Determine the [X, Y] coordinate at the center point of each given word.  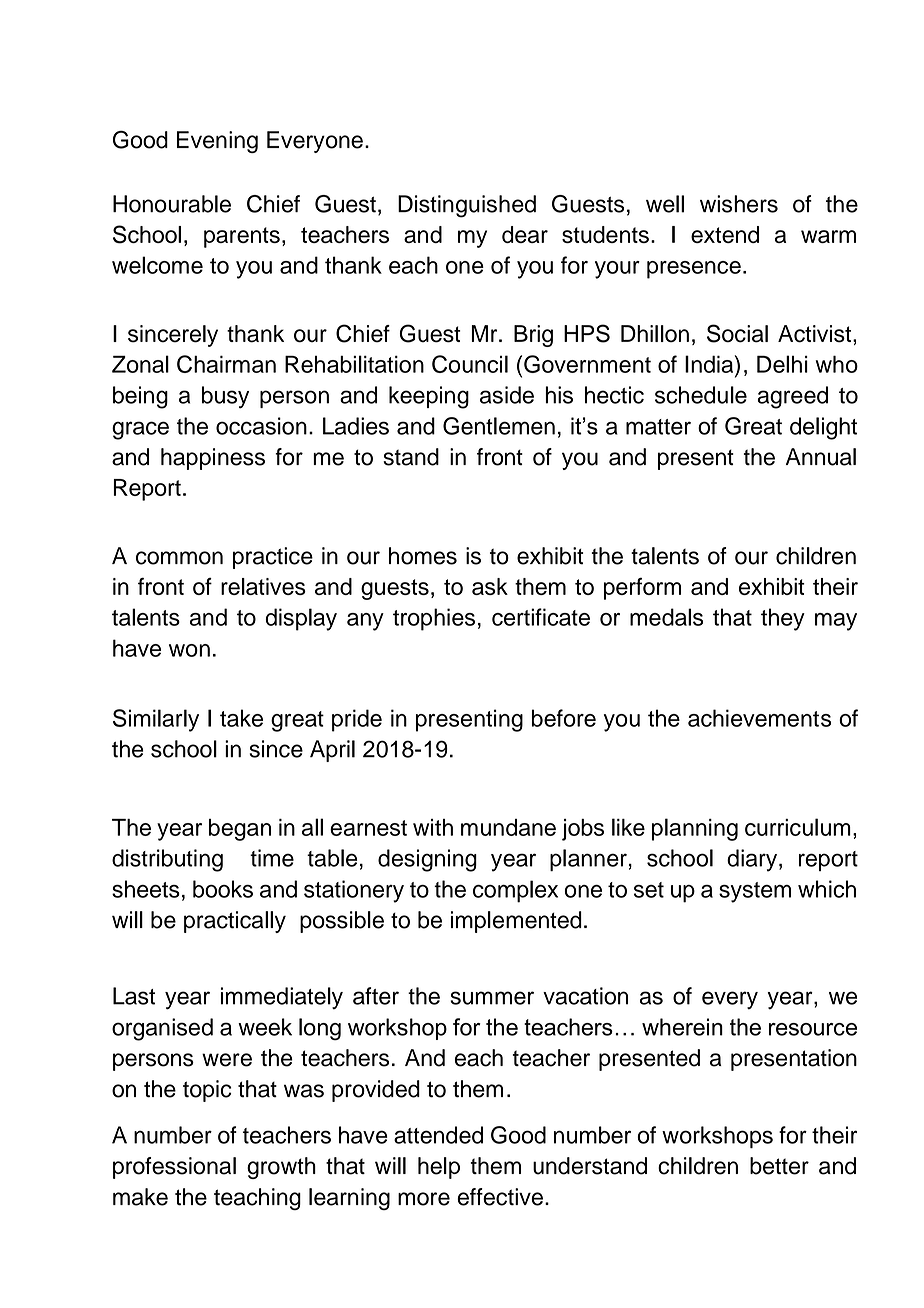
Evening [217, 142]
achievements [759, 718]
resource [813, 1029]
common [179, 558]
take [241, 718]
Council [470, 364]
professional [174, 1168]
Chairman [226, 364]
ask [490, 586]
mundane [508, 827]
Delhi [782, 364]
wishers [739, 204]
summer [492, 998]
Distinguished [467, 206]
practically [235, 922]
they [783, 619]
